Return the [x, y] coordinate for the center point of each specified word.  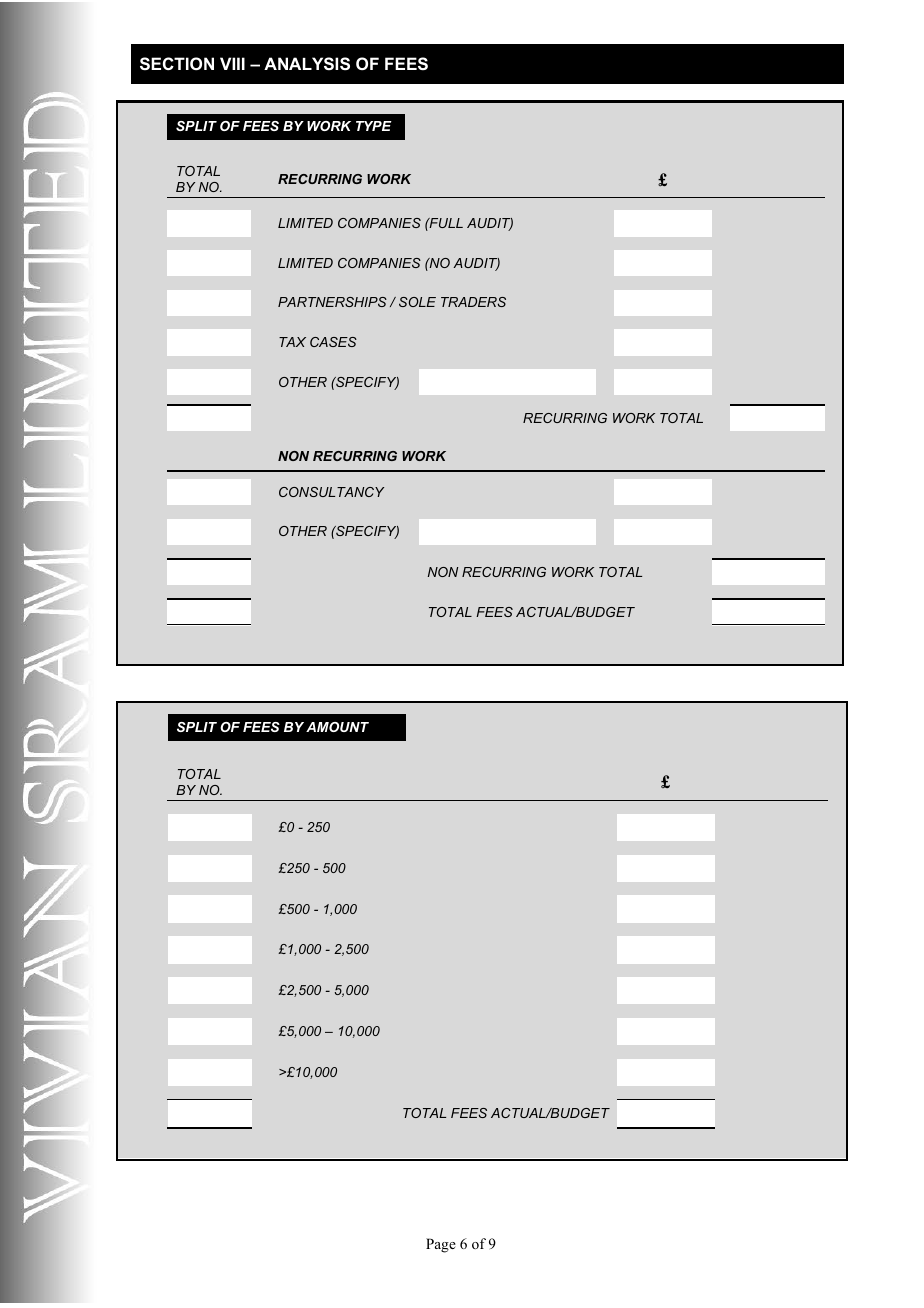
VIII [232, 63]
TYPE [374, 126]
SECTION [177, 64]
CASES [333, 342]
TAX [292, 342]
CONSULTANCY [331, 492]
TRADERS [473, 302]
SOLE [417, 302]
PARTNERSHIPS [332, 302]
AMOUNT [337, 727]
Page [441, 1245]
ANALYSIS [307, 64]
